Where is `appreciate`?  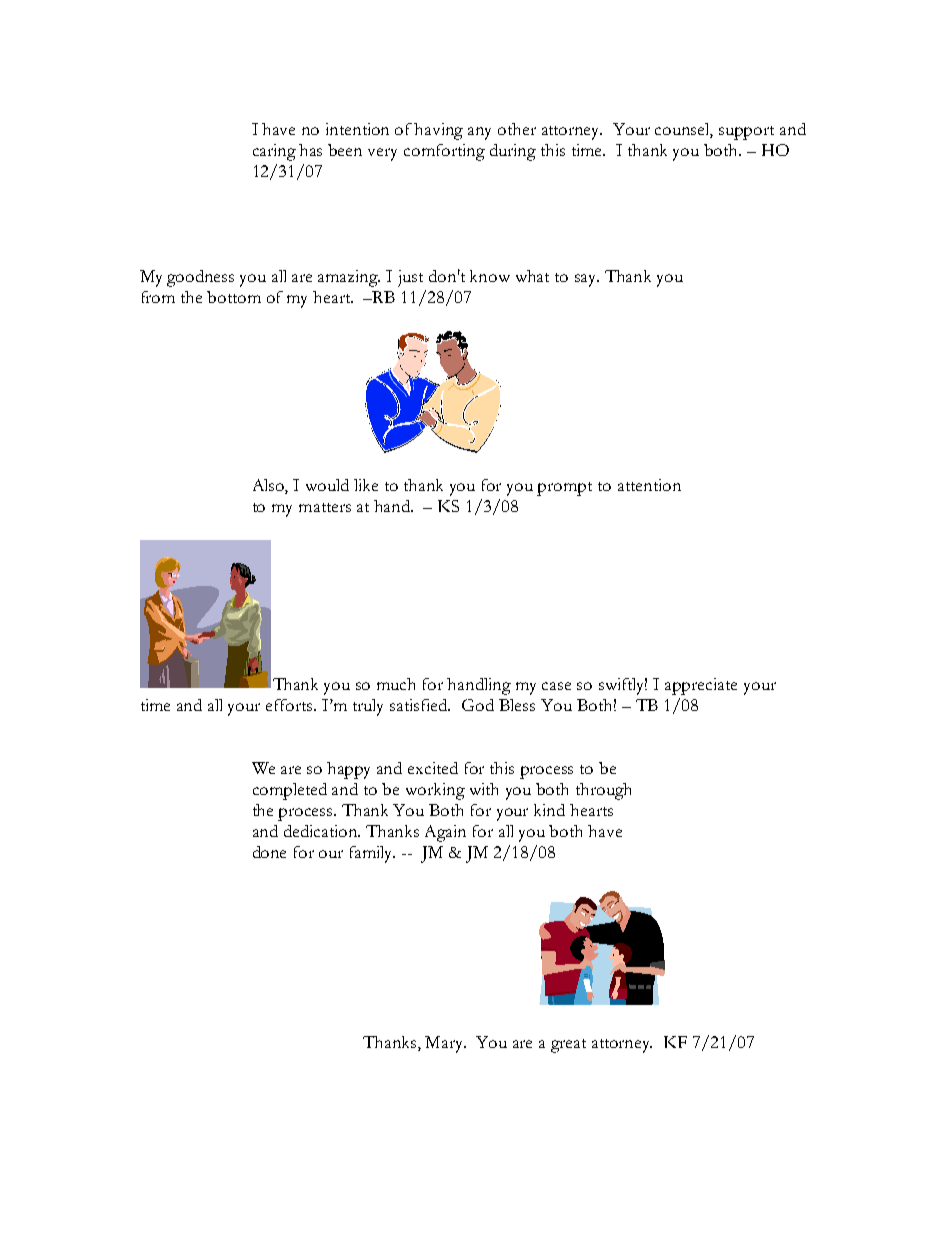 appreciate is located at coordinates (701, 686).
